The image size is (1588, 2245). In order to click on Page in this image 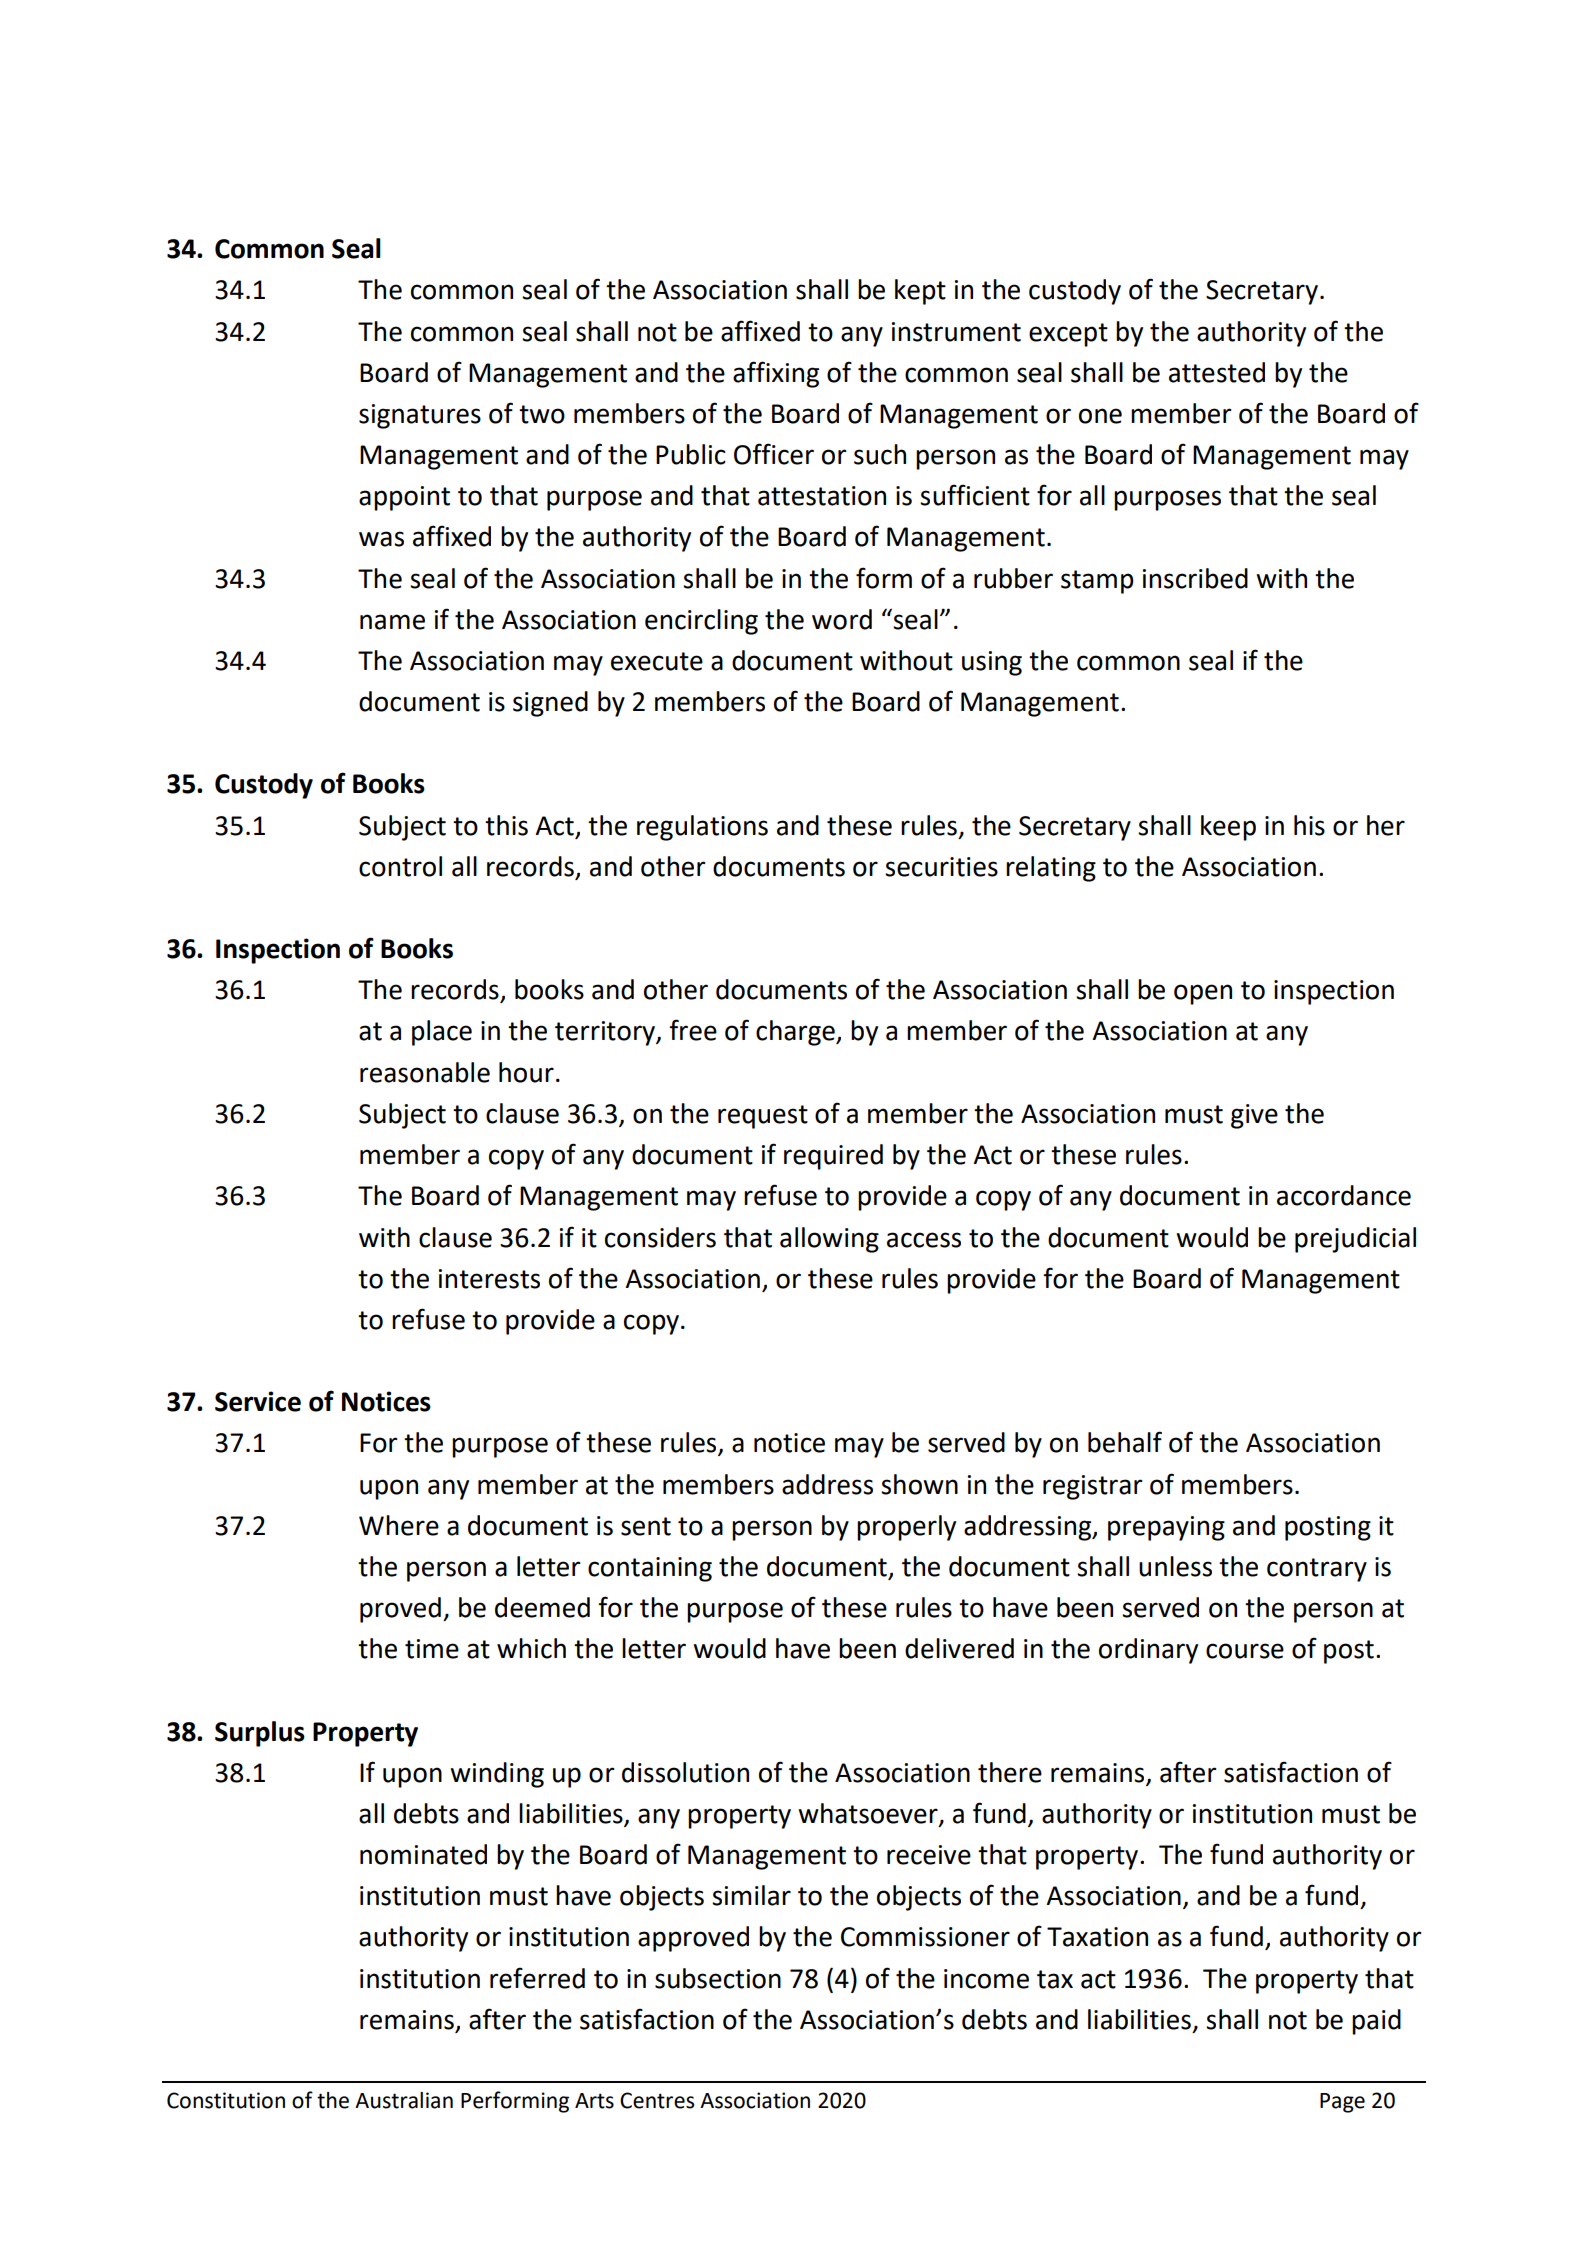, I will do `click(1342, 2103)`.
